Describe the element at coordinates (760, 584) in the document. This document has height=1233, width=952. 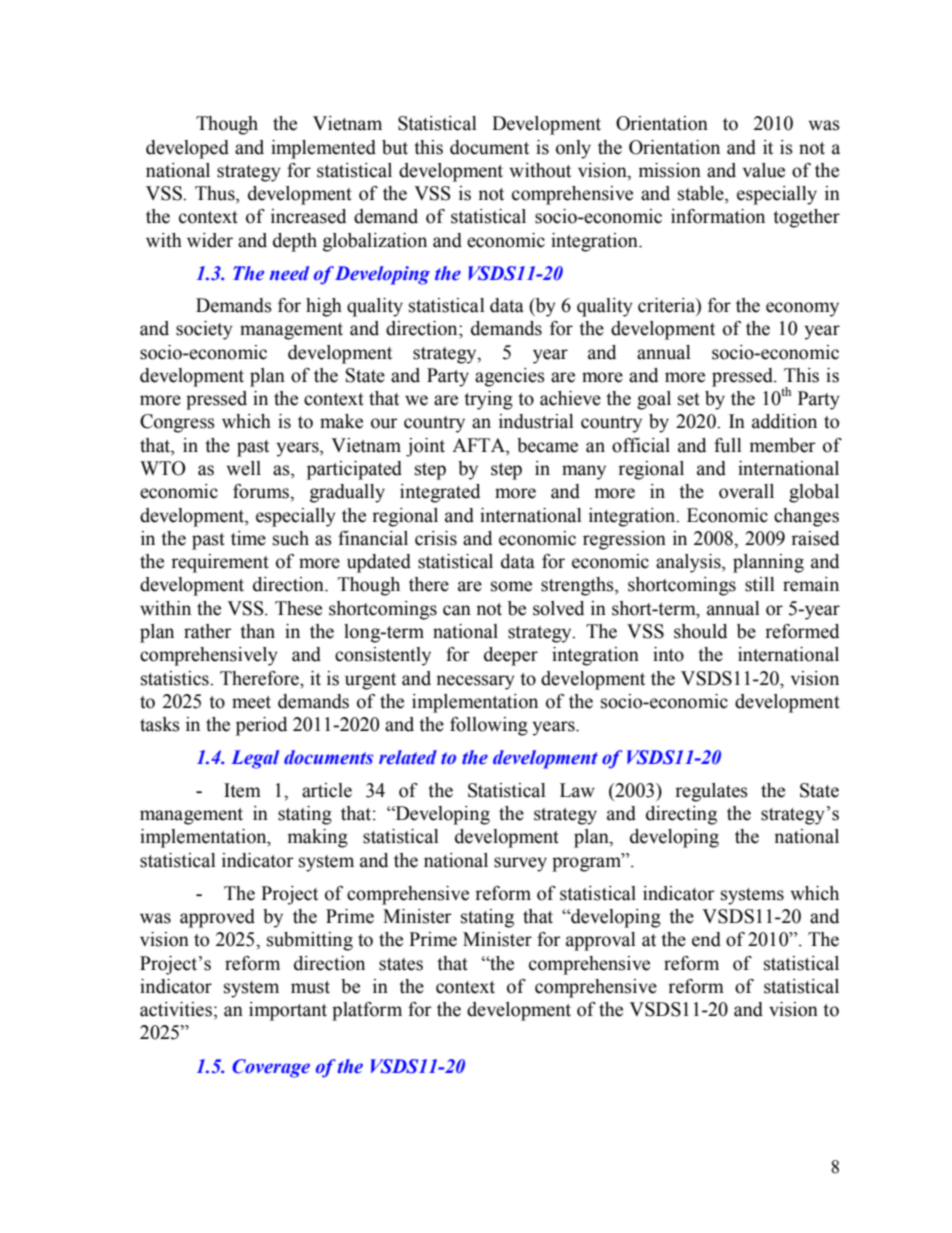
I see `still` at that location.
